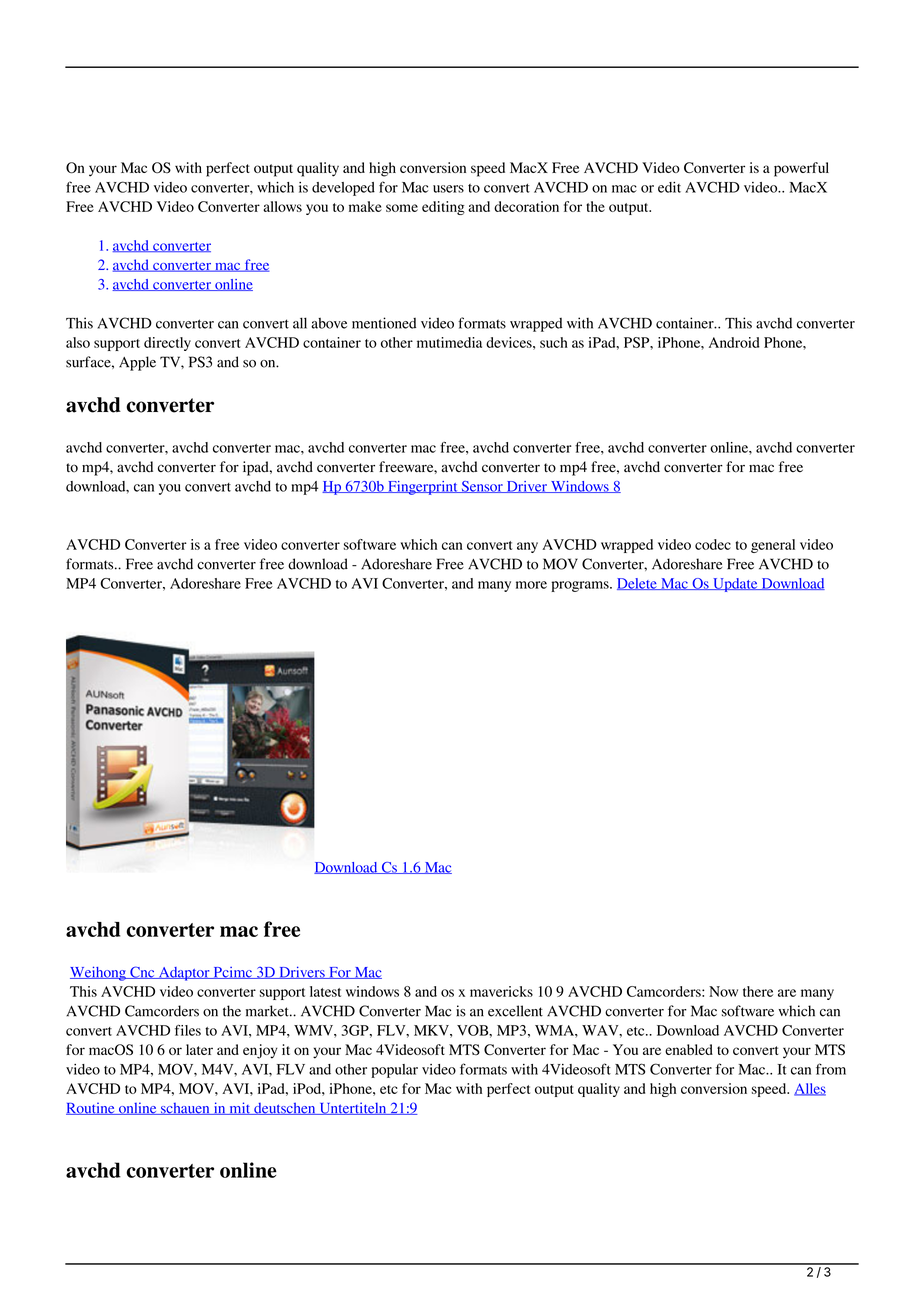 Image resolution: width=924 pixels, height=1308 pixels. Describe the element at coordinates (394, 1071) in the page. I see `popular` at that location.
